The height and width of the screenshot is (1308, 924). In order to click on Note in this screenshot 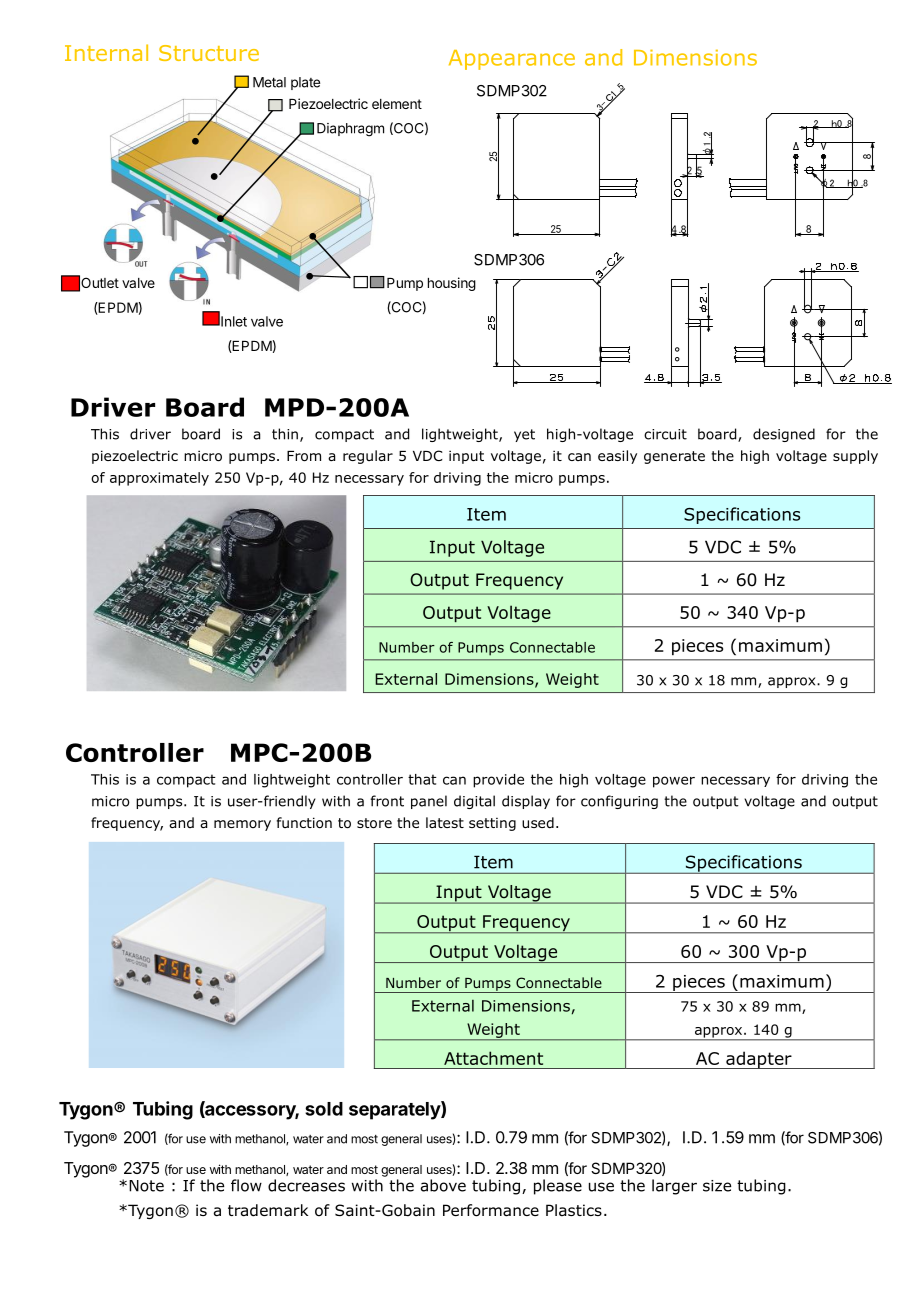, I will do `click(146, 1186)`.
